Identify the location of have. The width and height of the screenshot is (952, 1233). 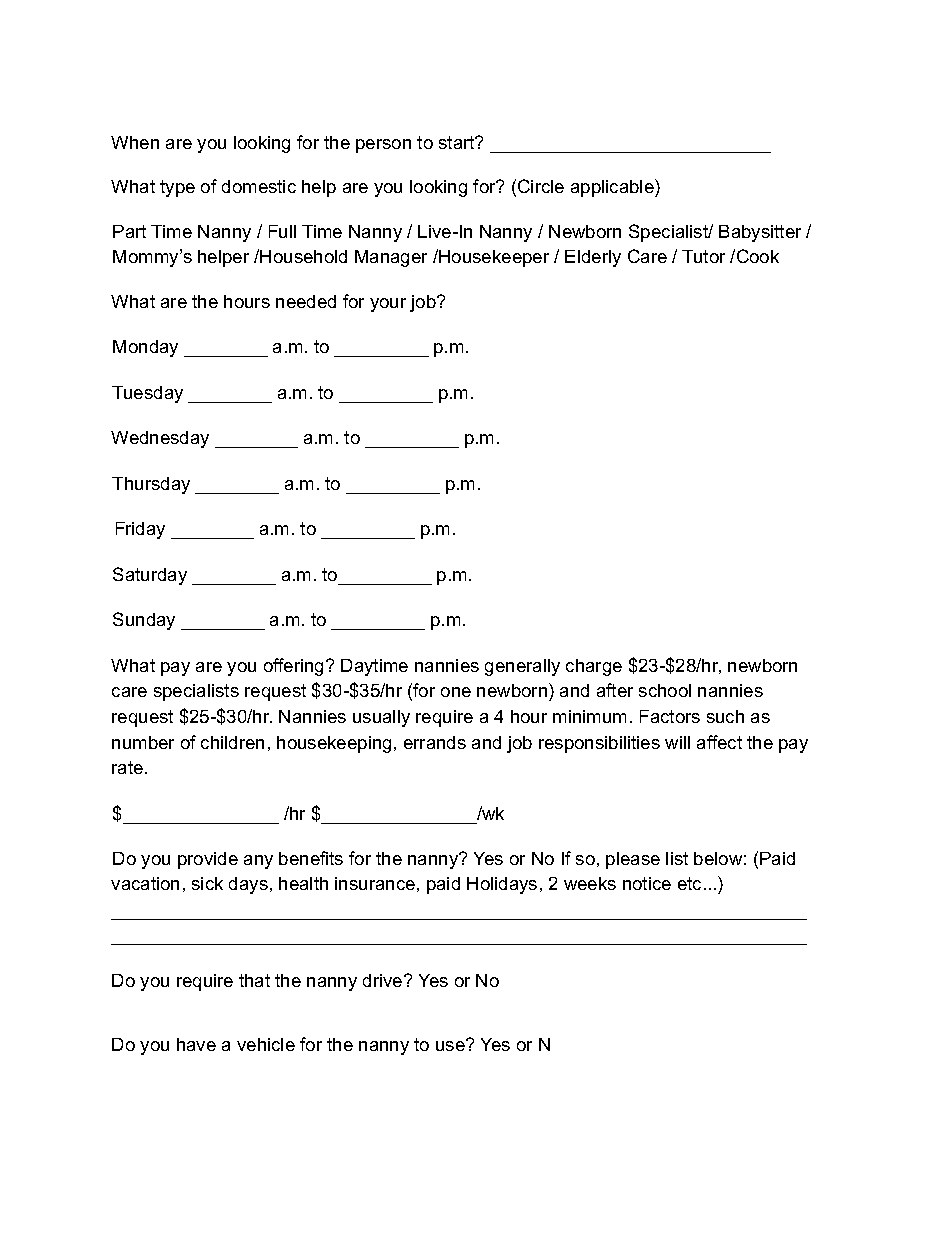
(196, 1044).
